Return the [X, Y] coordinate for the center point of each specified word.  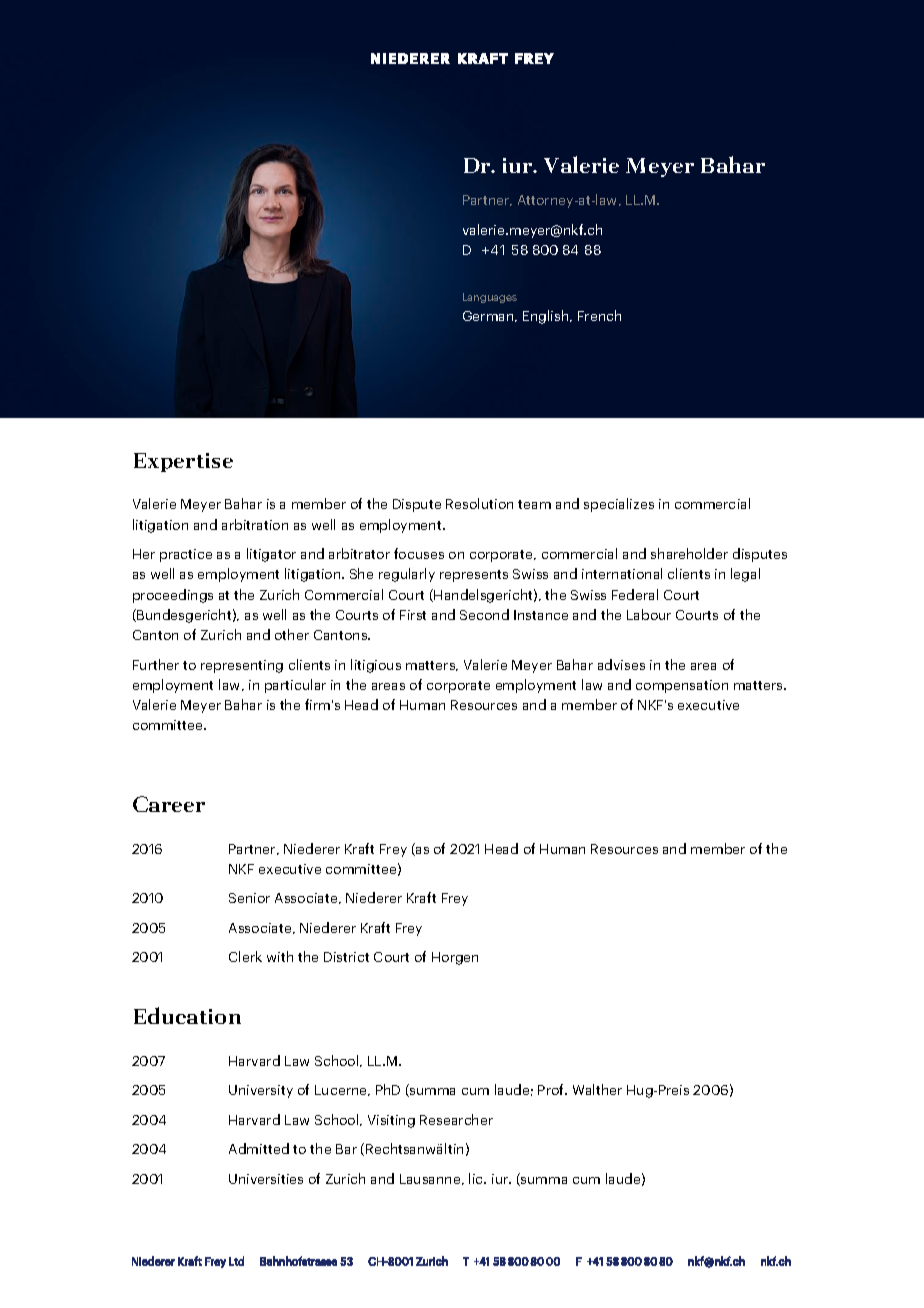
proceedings [173, 596]
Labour [649, 614]
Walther [597, 1089]
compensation [682, 686]
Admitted [259, 1148]
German [489, 316]
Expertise [183, 462]
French [599, 315]
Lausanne [431, 1179]
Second [484, 614]
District [346, 957]
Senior [249, 898]
